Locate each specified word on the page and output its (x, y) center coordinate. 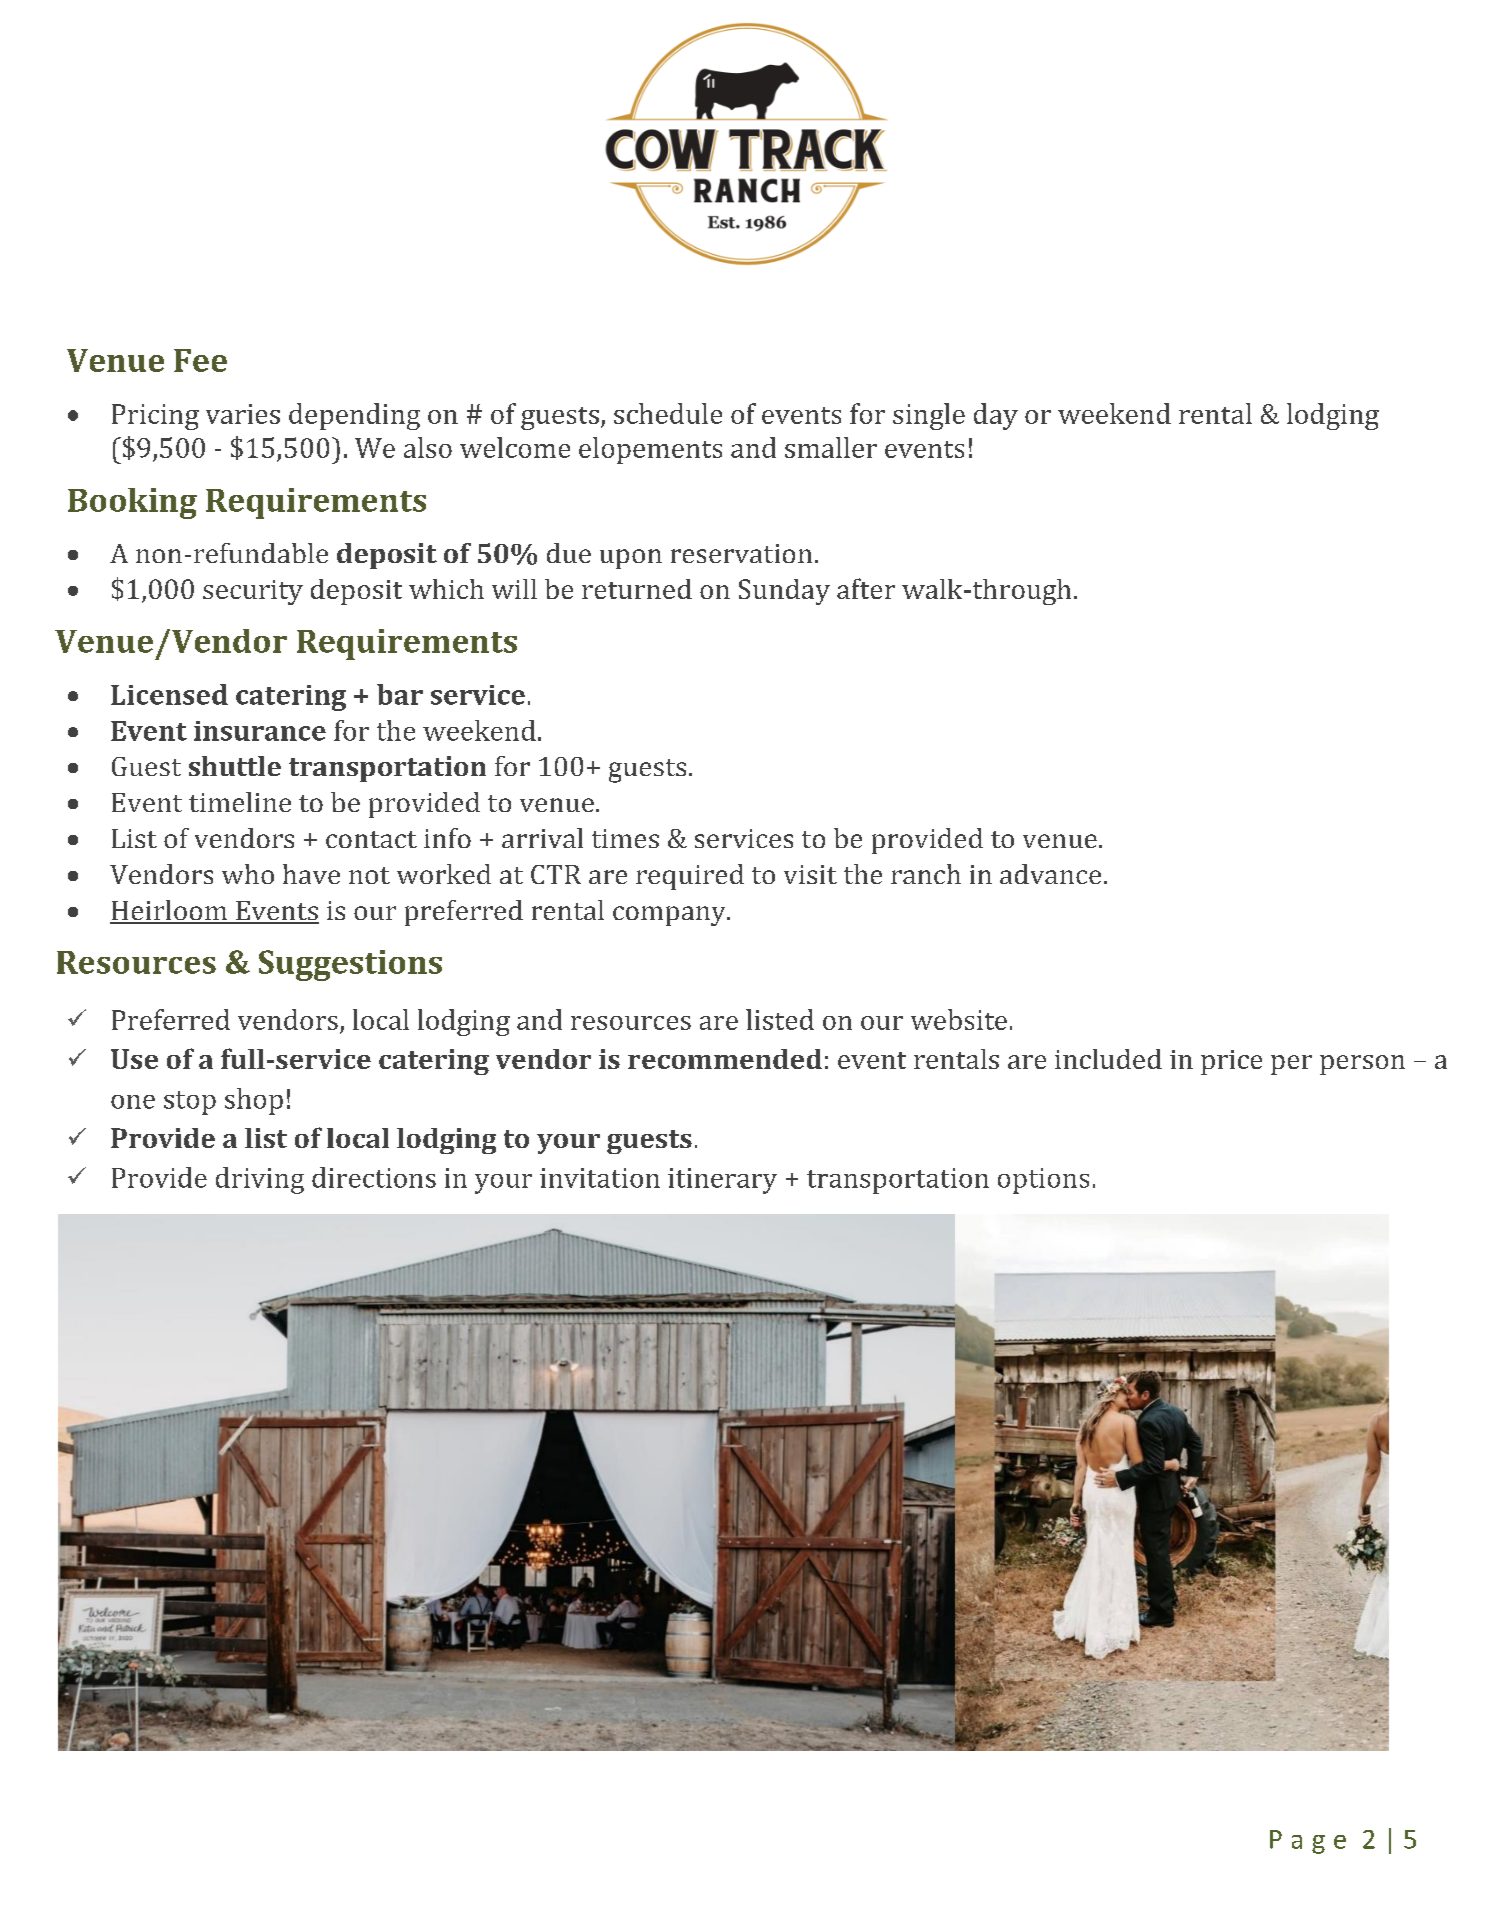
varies (243, 414)
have (311, 874)
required (690, 877)
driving (260, 1180)
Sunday (784, 592)
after (866, 588)
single (929, 416)
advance (1050, 874)
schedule (668, 413)
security (253, 592)
